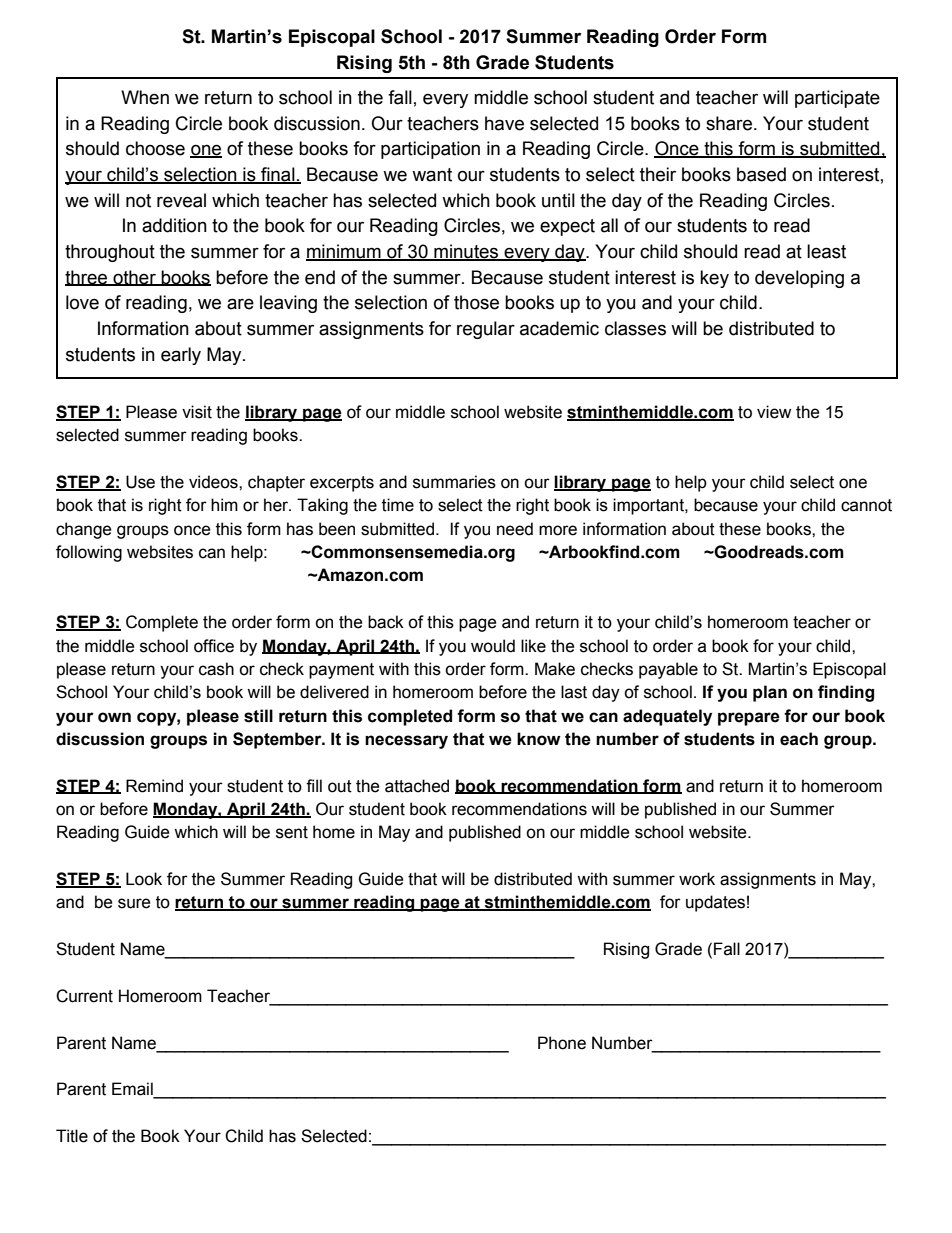 The height and width of the screenshot is (1233, 952). Describe the element at coordinates (730, 123) in the screenshot. I see `share` at that location.
